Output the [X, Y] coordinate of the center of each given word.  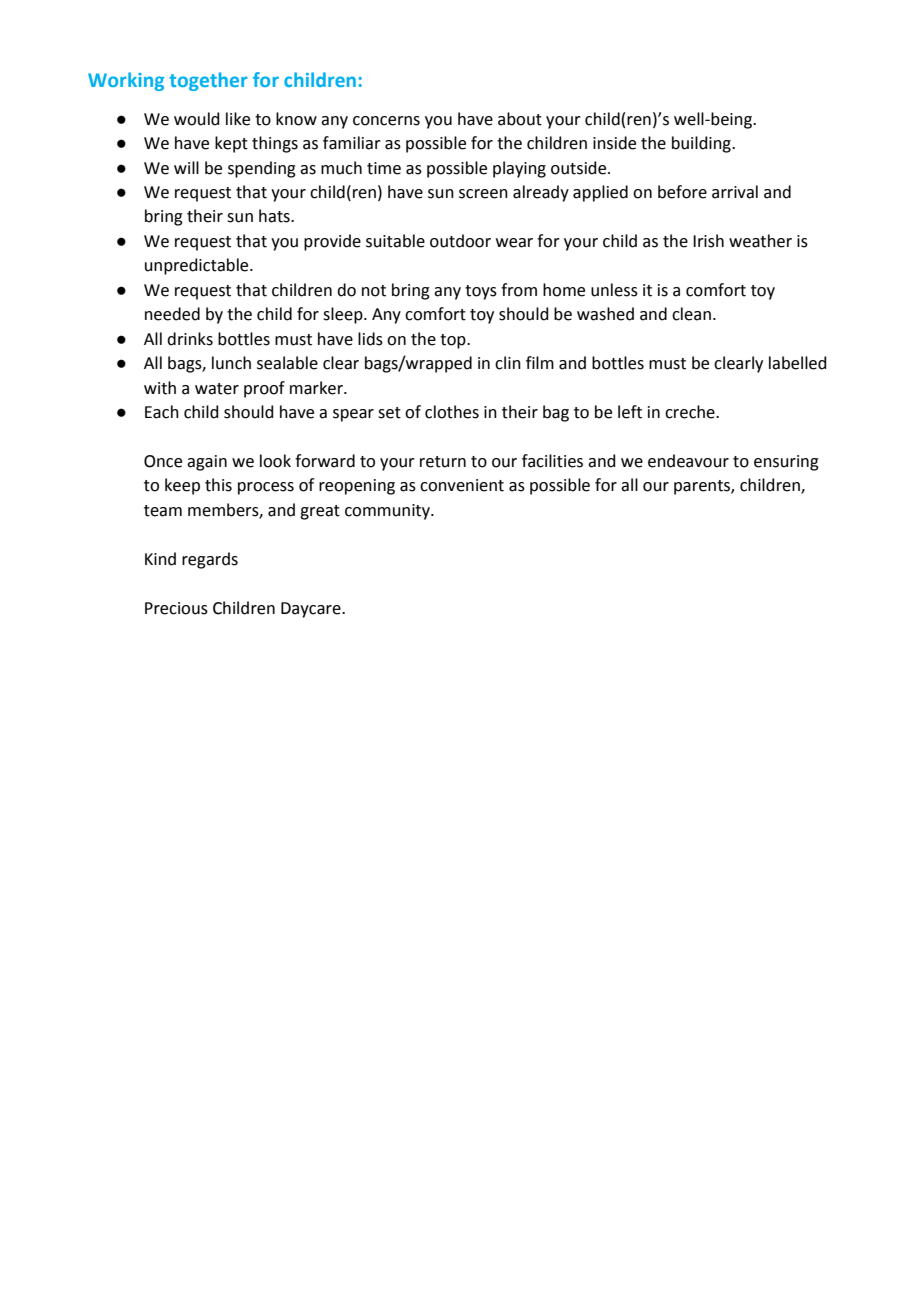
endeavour [688, 461]
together [208, 81]
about [520, 119]
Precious [176, 608]
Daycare [312, 610]
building [702, 144]
